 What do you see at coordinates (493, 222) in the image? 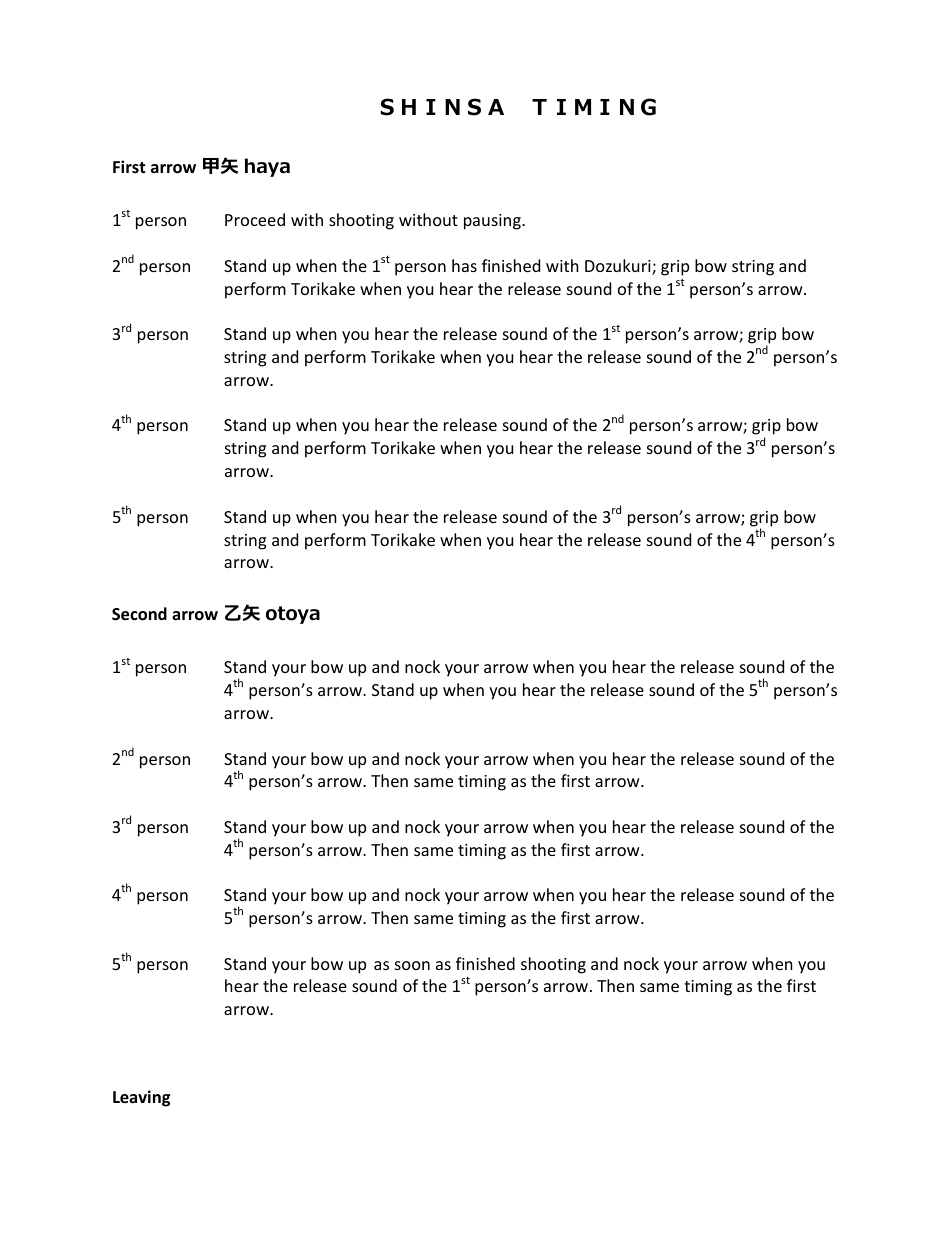
I see `pausing` at bounding box center [493, 222].
